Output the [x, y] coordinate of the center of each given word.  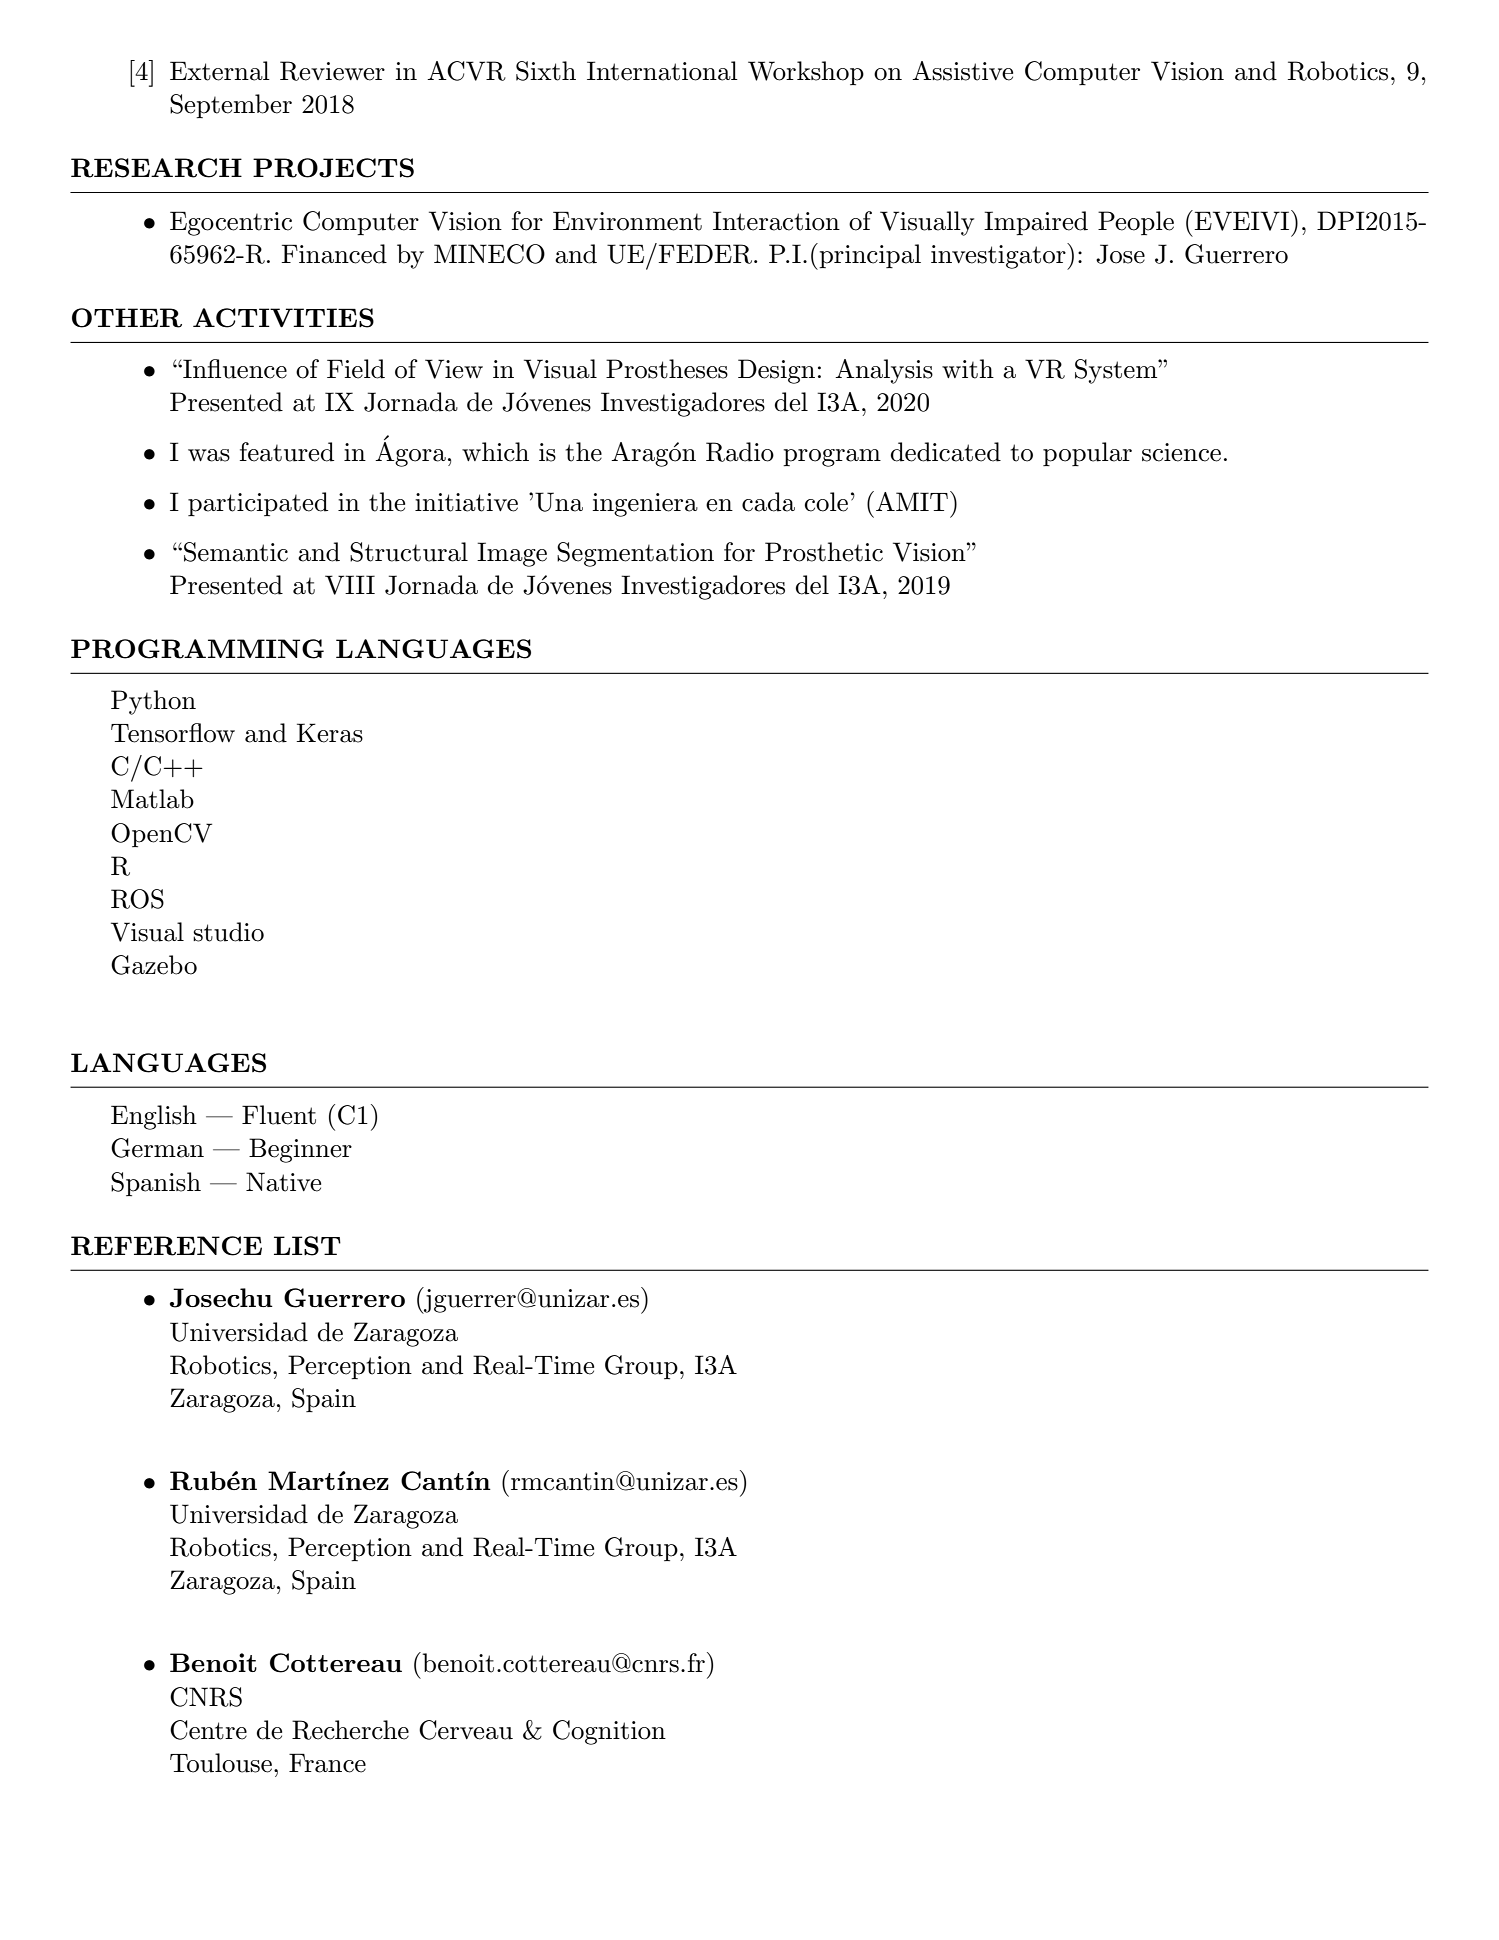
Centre [208, 1730]
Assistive [962, 71]
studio [228, 932]
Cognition [609, 1732]
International [662, 71]
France [327, 1763]
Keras [329, 733]
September [231, 106]
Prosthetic [824, 552]
